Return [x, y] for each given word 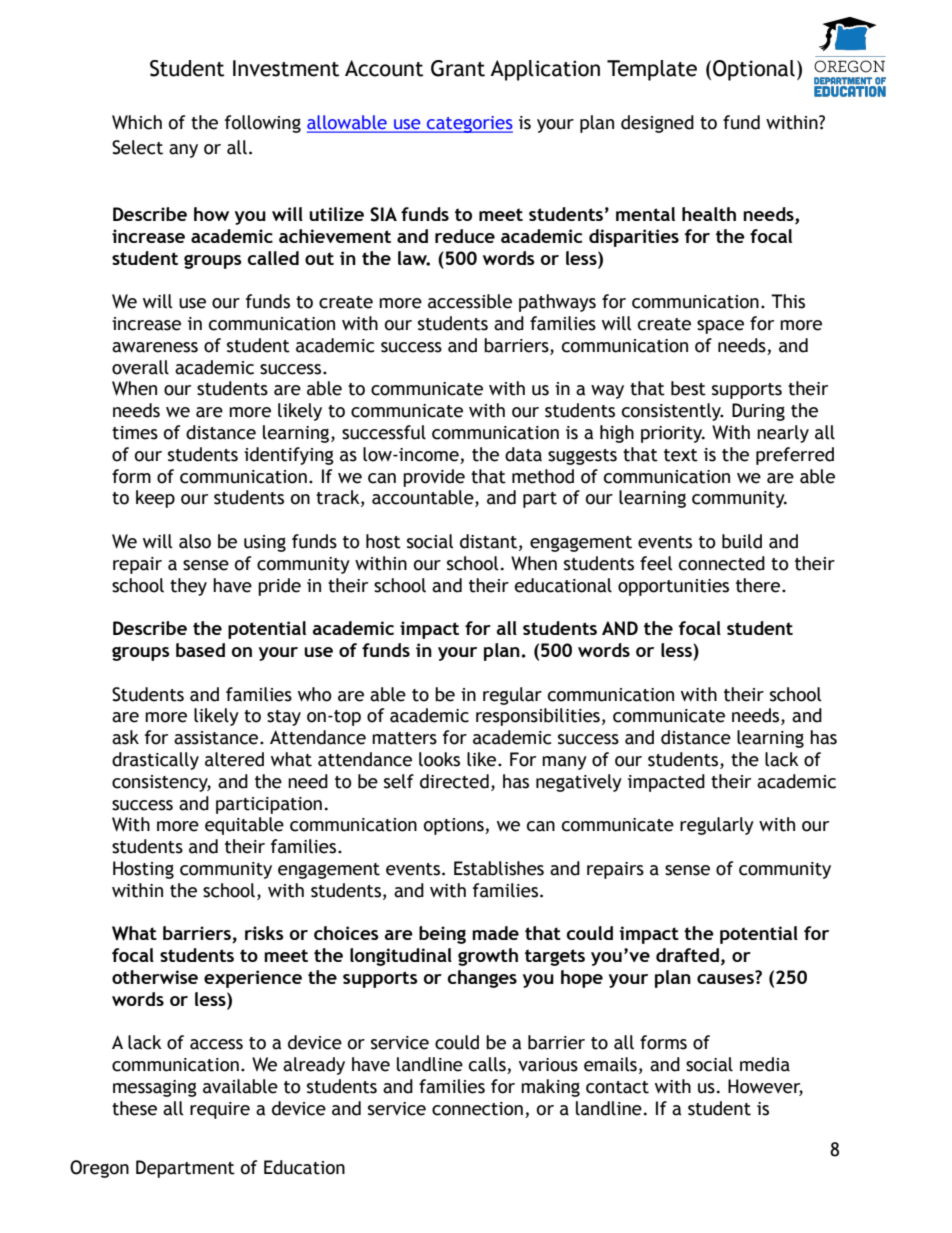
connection [477, 1109]
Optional [754, 70]
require [220, 1110]
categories [469, 124]
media [765, 1064]
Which [137, 122]
